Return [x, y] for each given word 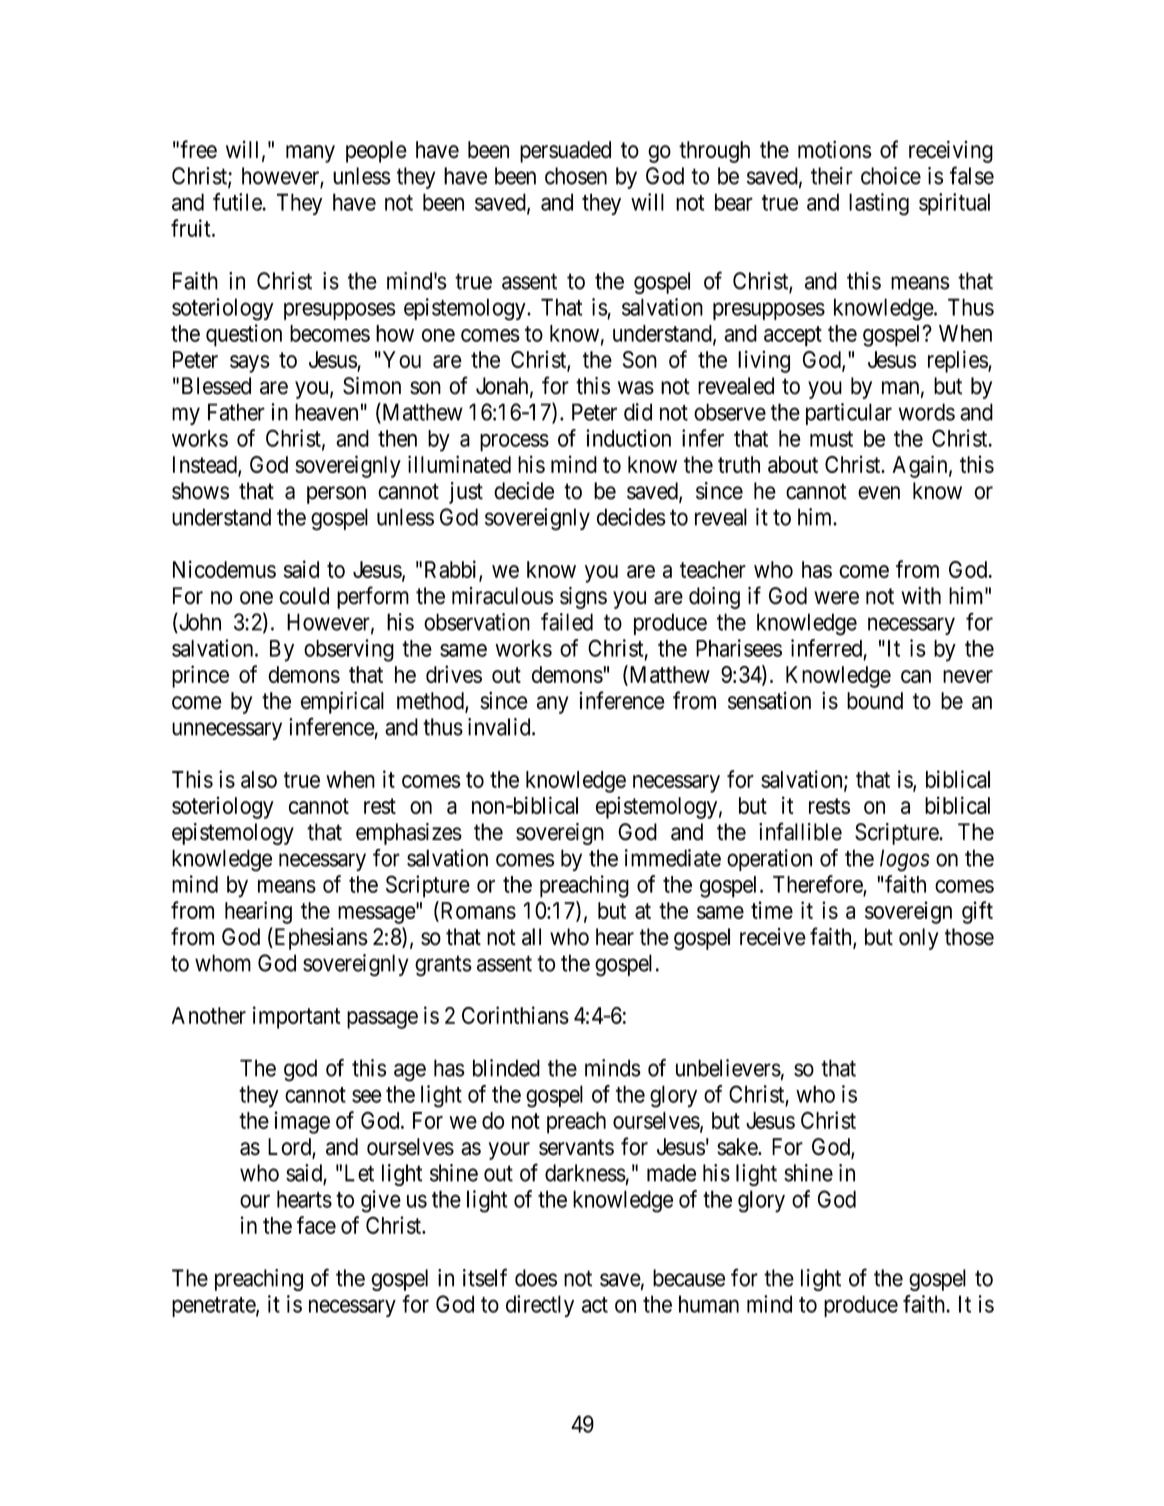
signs [583, 598]
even [879, 493]
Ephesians [320, 938]
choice [891, 176]
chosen [576, 176]
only [919, 939]
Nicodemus [224, 569]
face [316, 1225]
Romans [477, 911]
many [310, 154]
